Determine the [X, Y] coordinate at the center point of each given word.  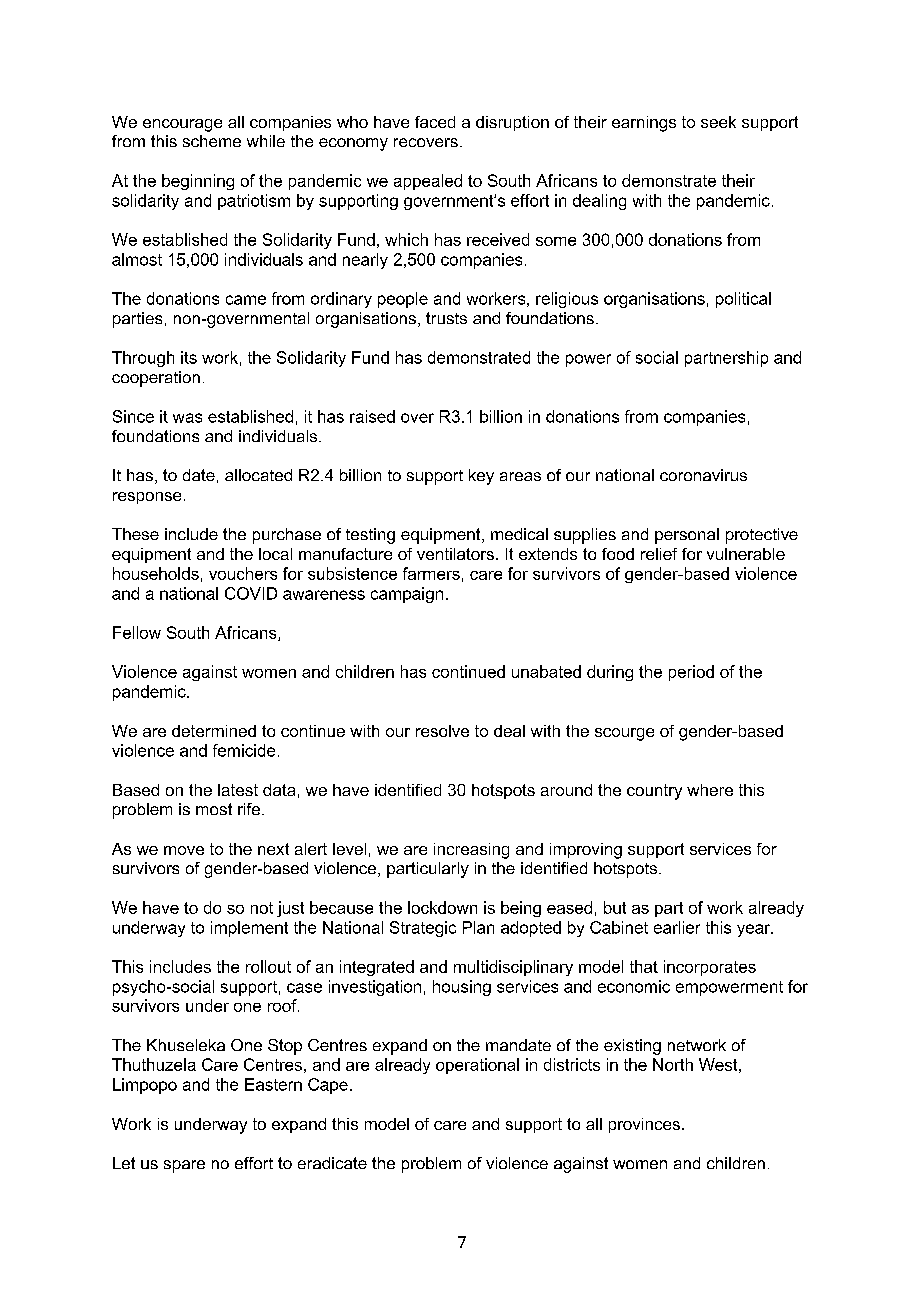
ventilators [455, 554]
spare [184, 1166]
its [189, 357]
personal [687, 536]
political [743, 300]
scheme [212, 141]
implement [249, 929]
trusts [446, 318]
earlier [677, 927]
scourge [624, 734]
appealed [428, 182]
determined [214, 731]
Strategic [423, 929]
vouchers [243, 573]
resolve [442, 731]
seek [718, 122]
